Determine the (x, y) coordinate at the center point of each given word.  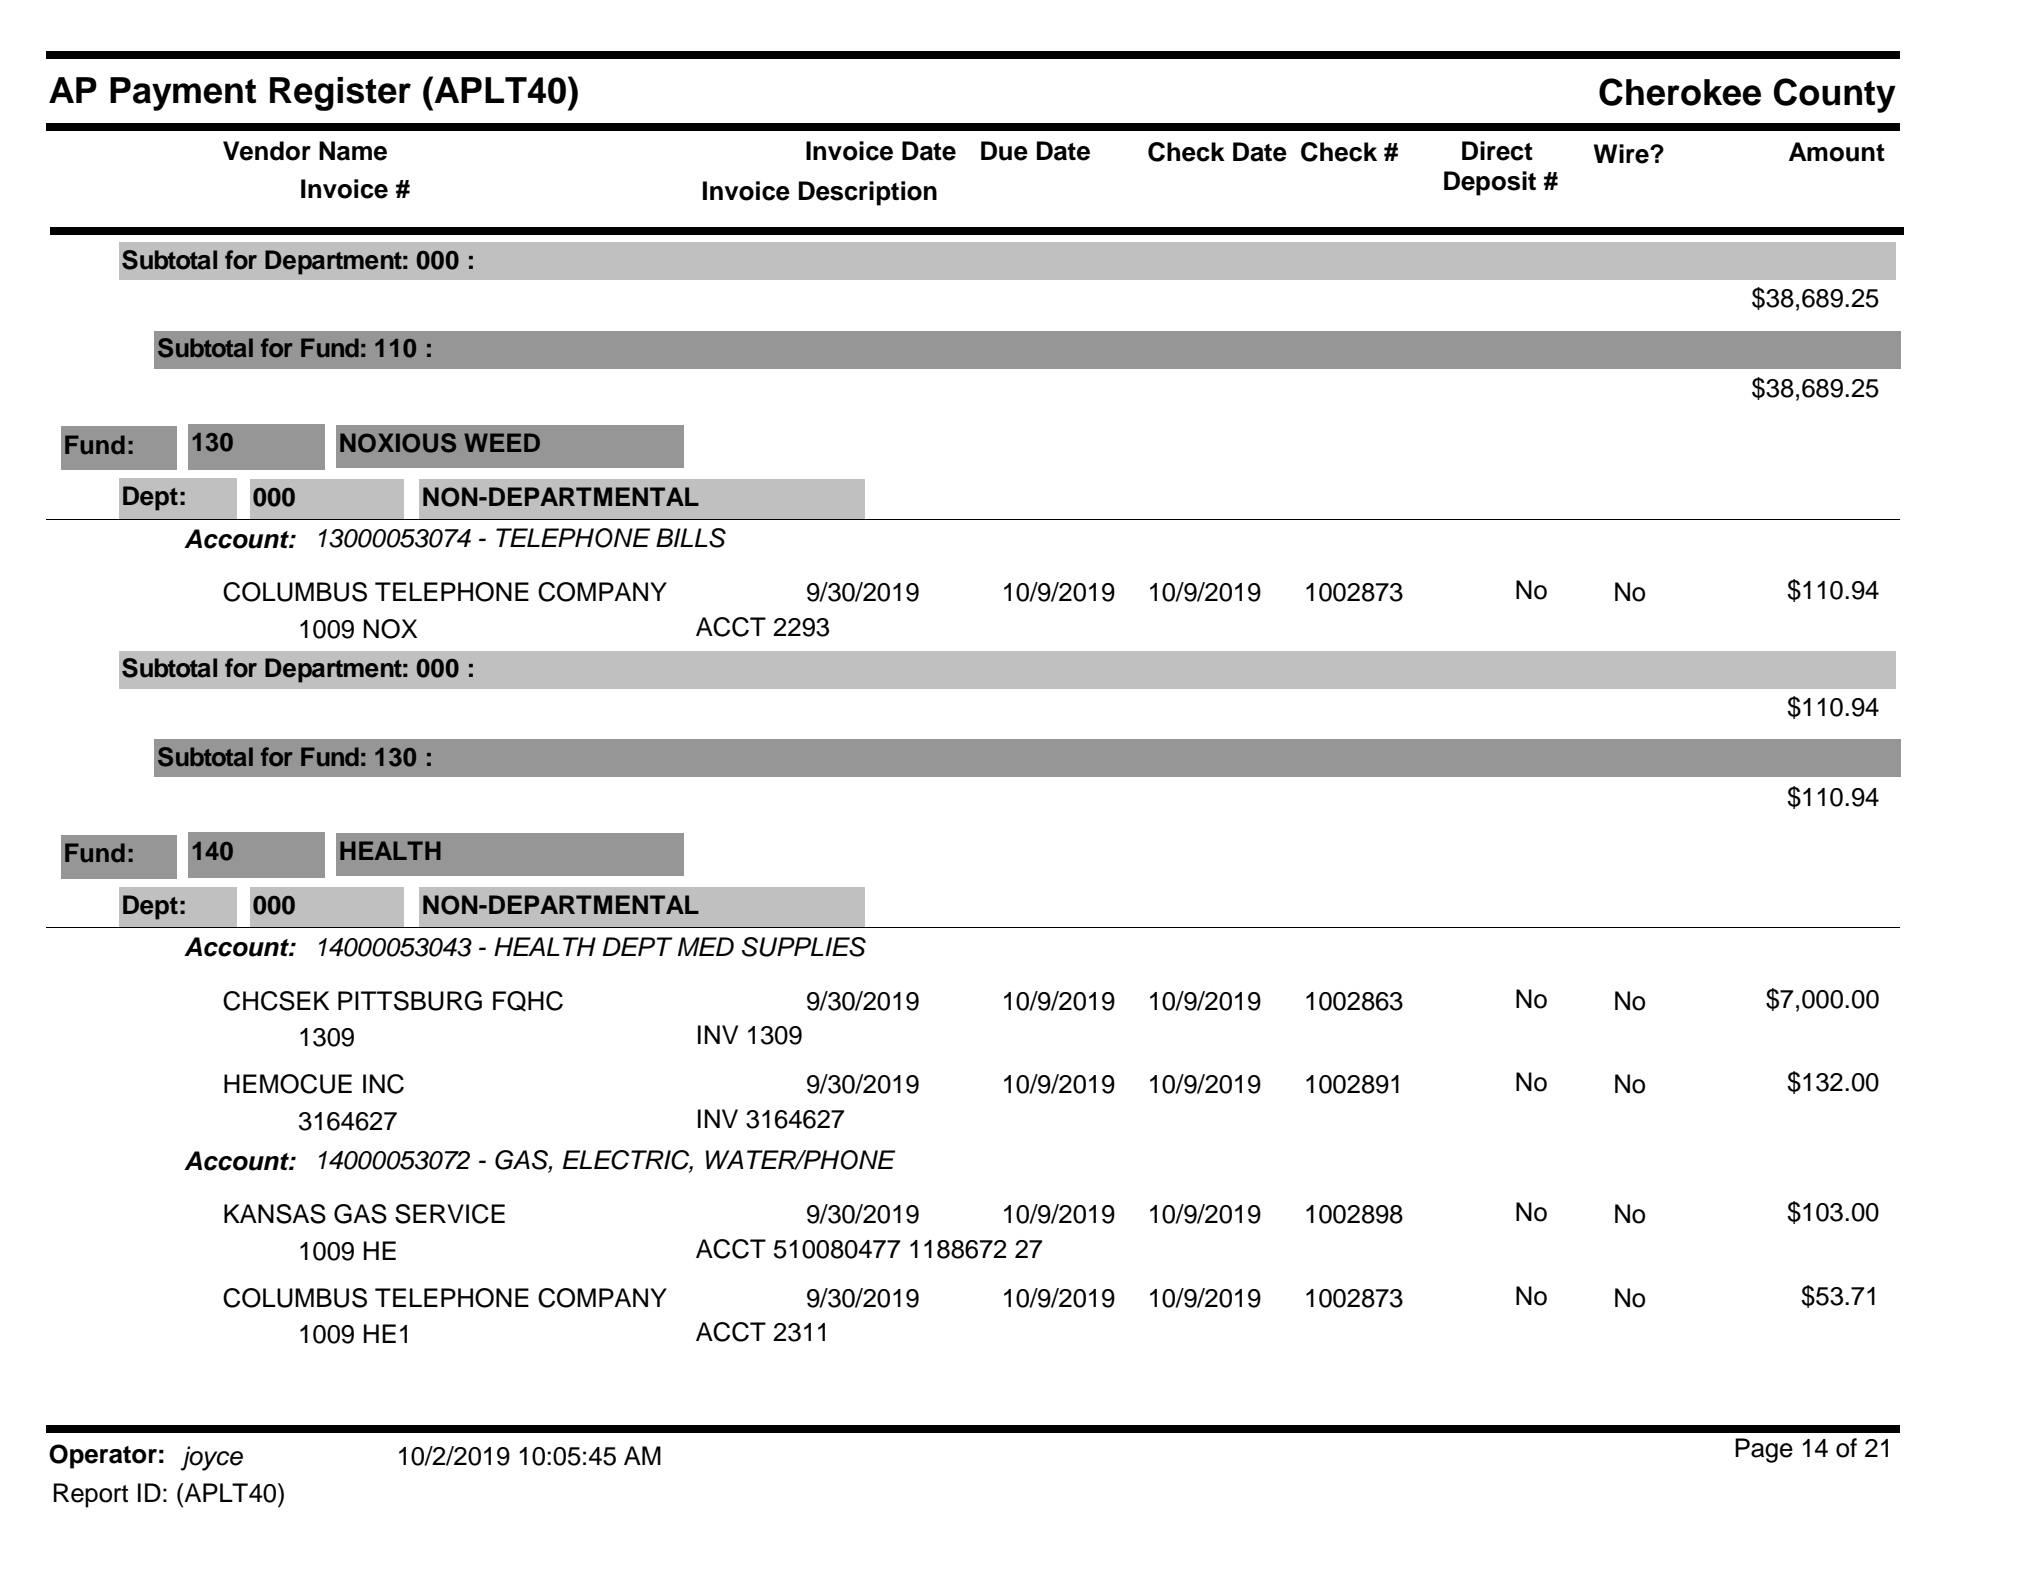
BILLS (691, 538)
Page (1764, 1450)
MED (706, 946)
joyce (211, 1458)
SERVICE (450, 1214)
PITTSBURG (410, 1001)
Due (1004, 151)
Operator (103, 1456)
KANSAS (275, 1214)
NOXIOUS (398, 443)
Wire (1622, 154)
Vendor (267, 151)
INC (383, 1084)
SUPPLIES (804, 947)
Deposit (1490, 183)
